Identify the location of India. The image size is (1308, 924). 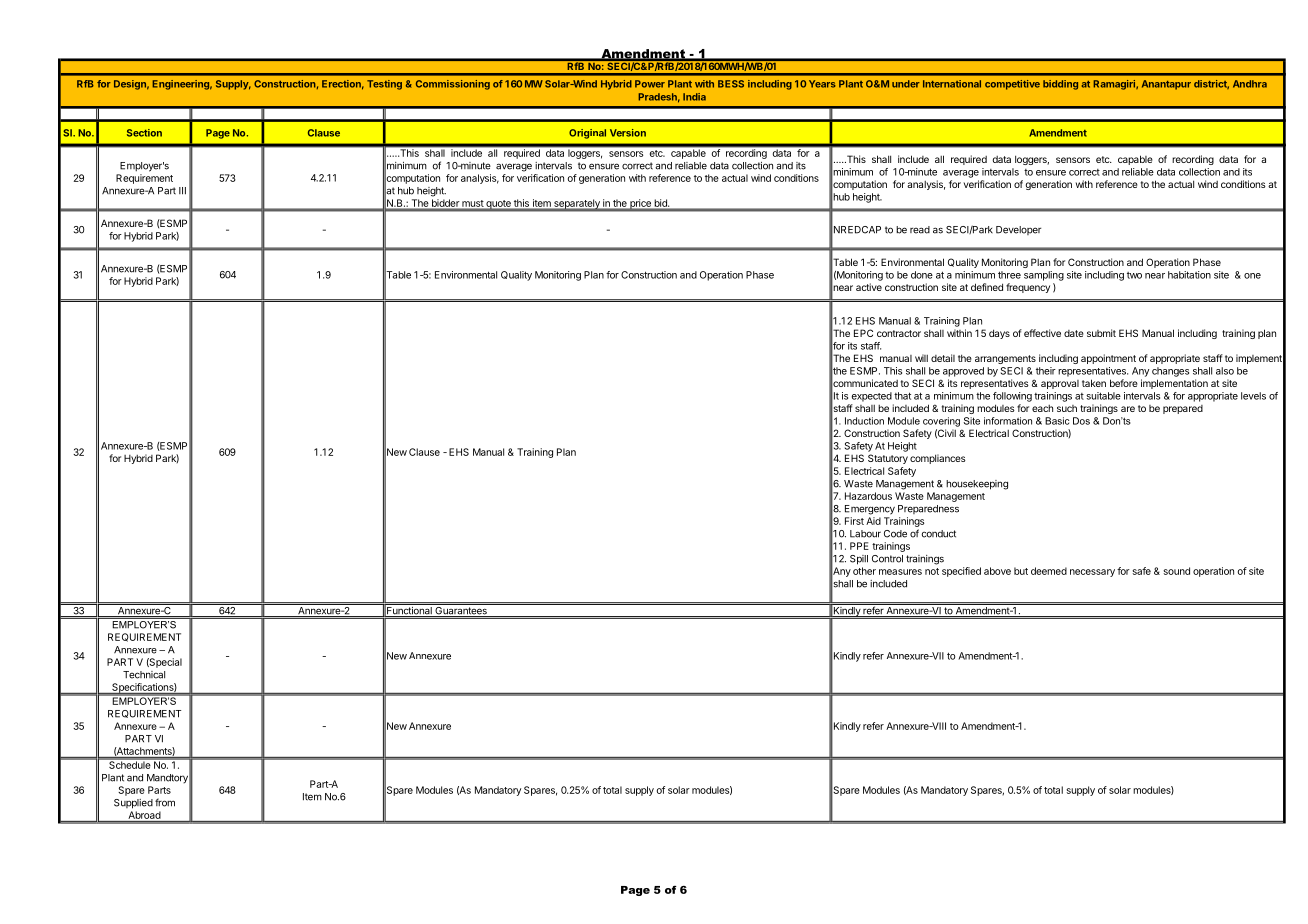
(694, 97).
